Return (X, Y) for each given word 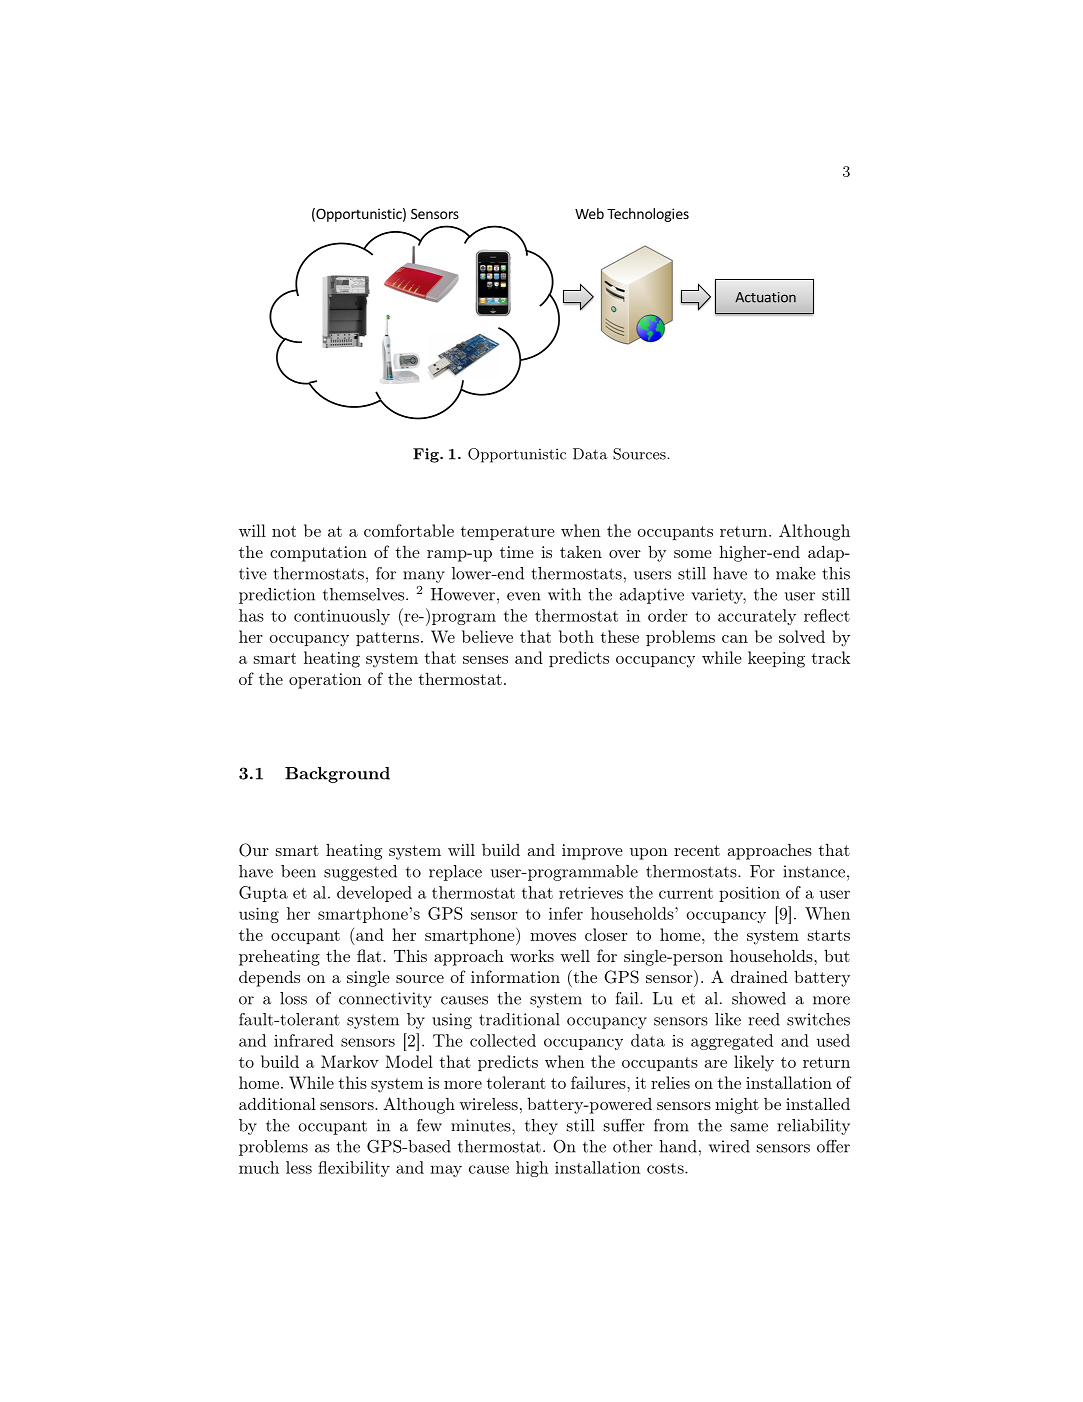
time (517, 552)
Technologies (648, 215)
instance (814, 871)
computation (318, 554)
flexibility (354, 1169)
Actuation (765, 297)
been (298, 871)
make (796, 573)
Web (589, 213)
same (749, 1127)
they (541, 1127)
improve (592, 852)
